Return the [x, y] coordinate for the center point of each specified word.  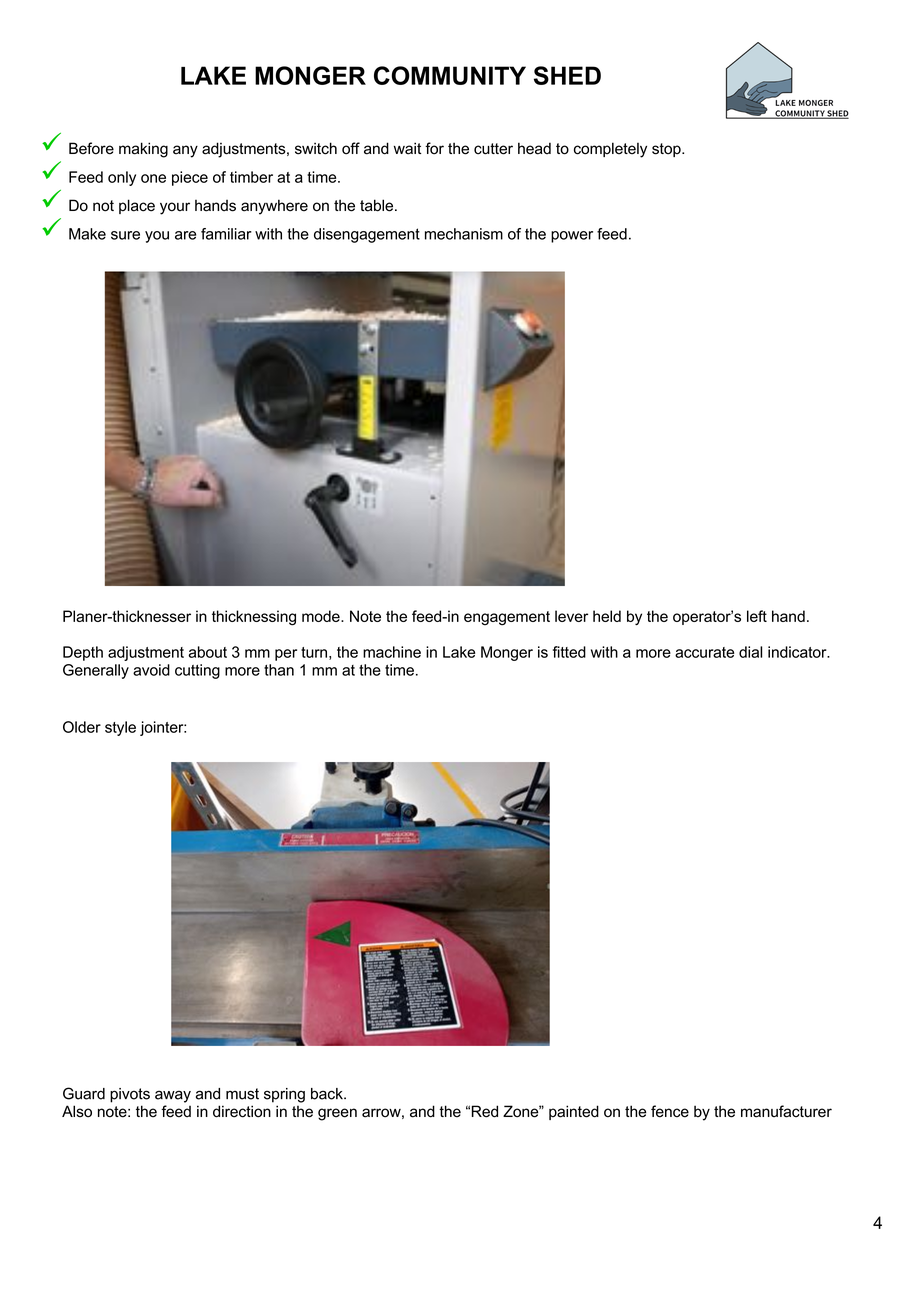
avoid [151, 670]
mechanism [464, 234]
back [328, 1094]
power [572, 237]
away [173, 1096]
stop [667, 150]
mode [322, 616]
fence [670, 1111]
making [143, 150]
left [757, 616]
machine [392, 652]
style [120, 728]
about [207, 652]
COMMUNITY [450, 75]
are [185, 235]
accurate [704, 652]
